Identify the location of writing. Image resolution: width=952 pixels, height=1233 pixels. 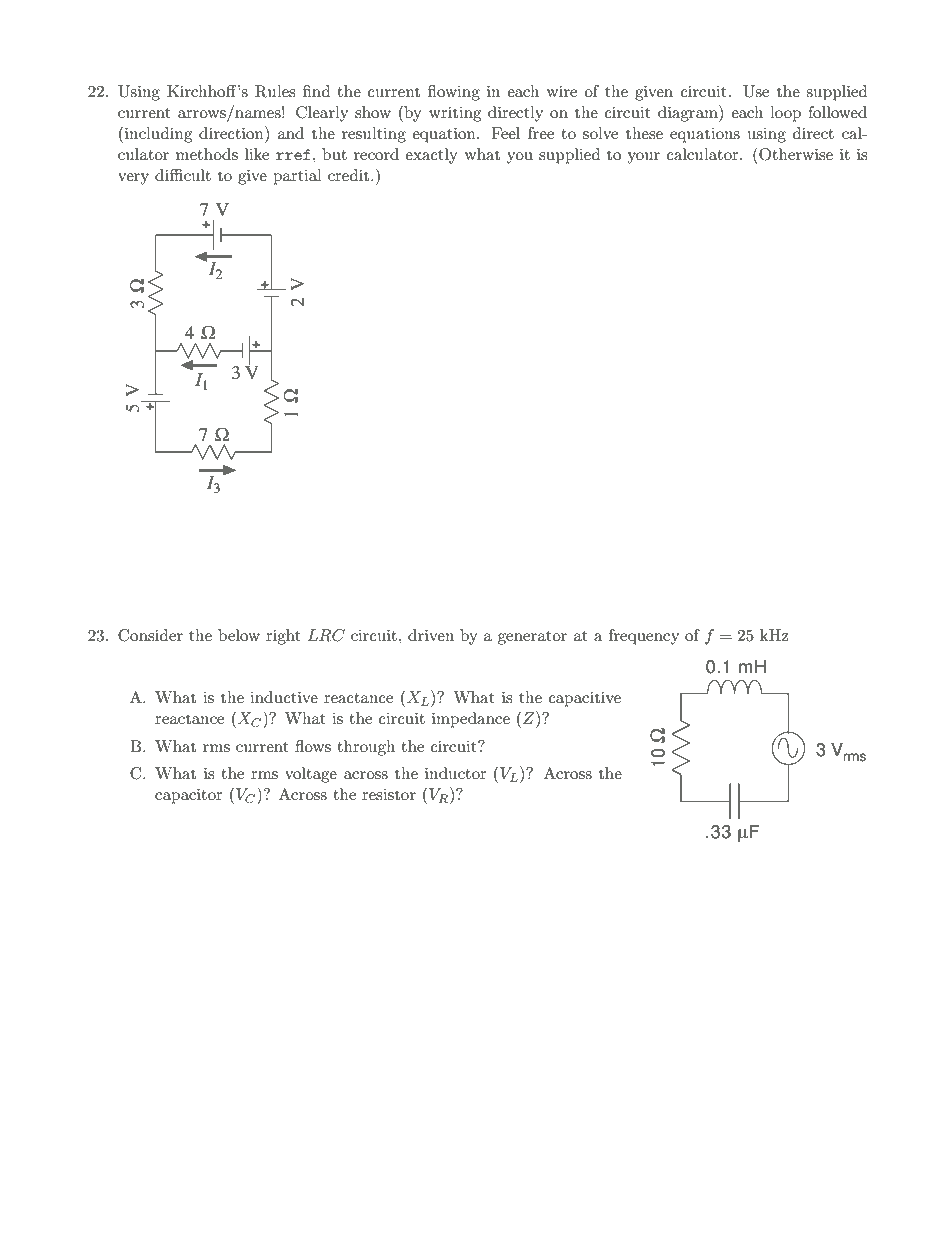
(455, 114).
